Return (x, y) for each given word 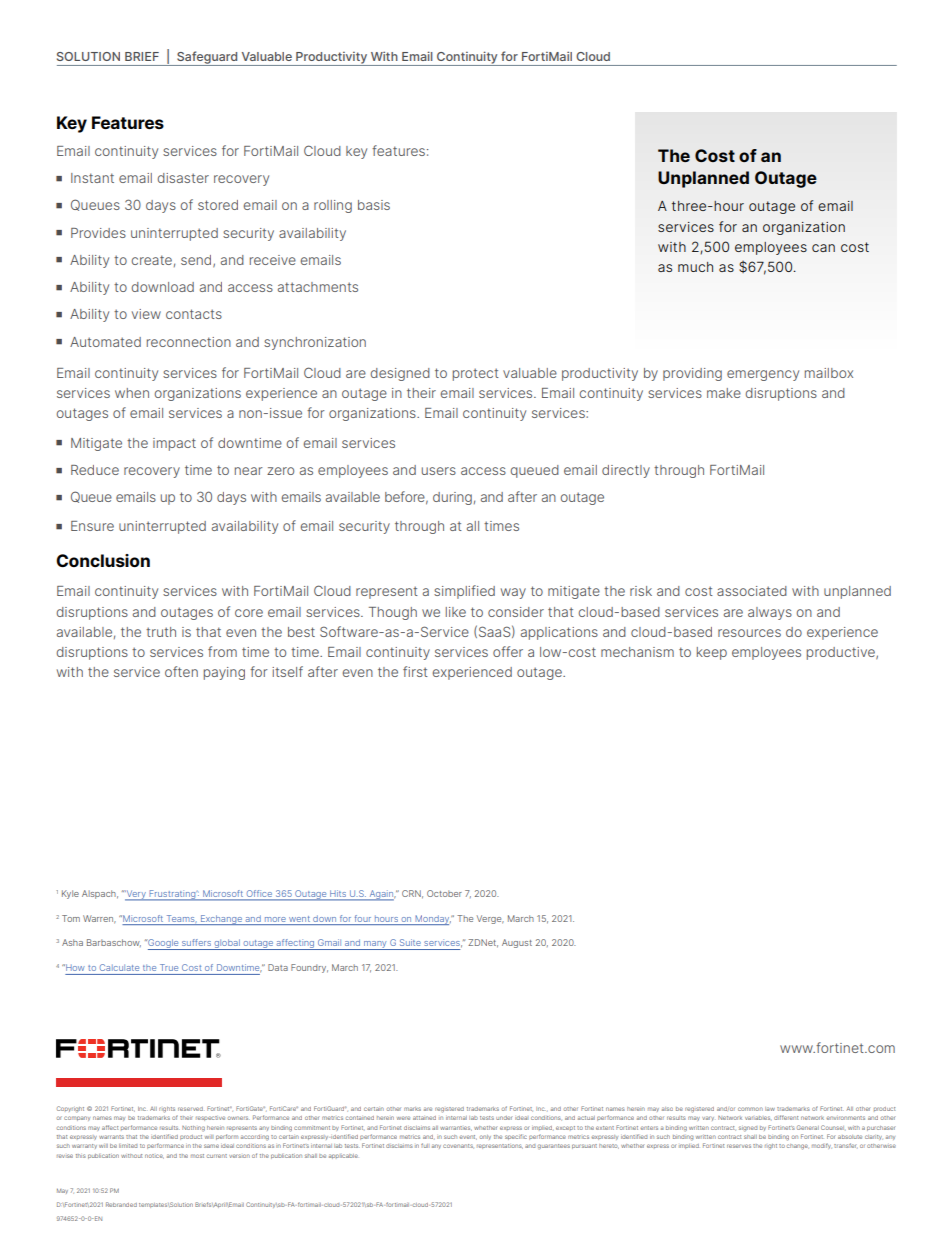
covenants (458, 1146)
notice (154, 1156)
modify (822, 1146)
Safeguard (207, 58)
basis (374, 205)
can (823, 248)
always (770, 613)
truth (161, 632)
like (456, 612)
